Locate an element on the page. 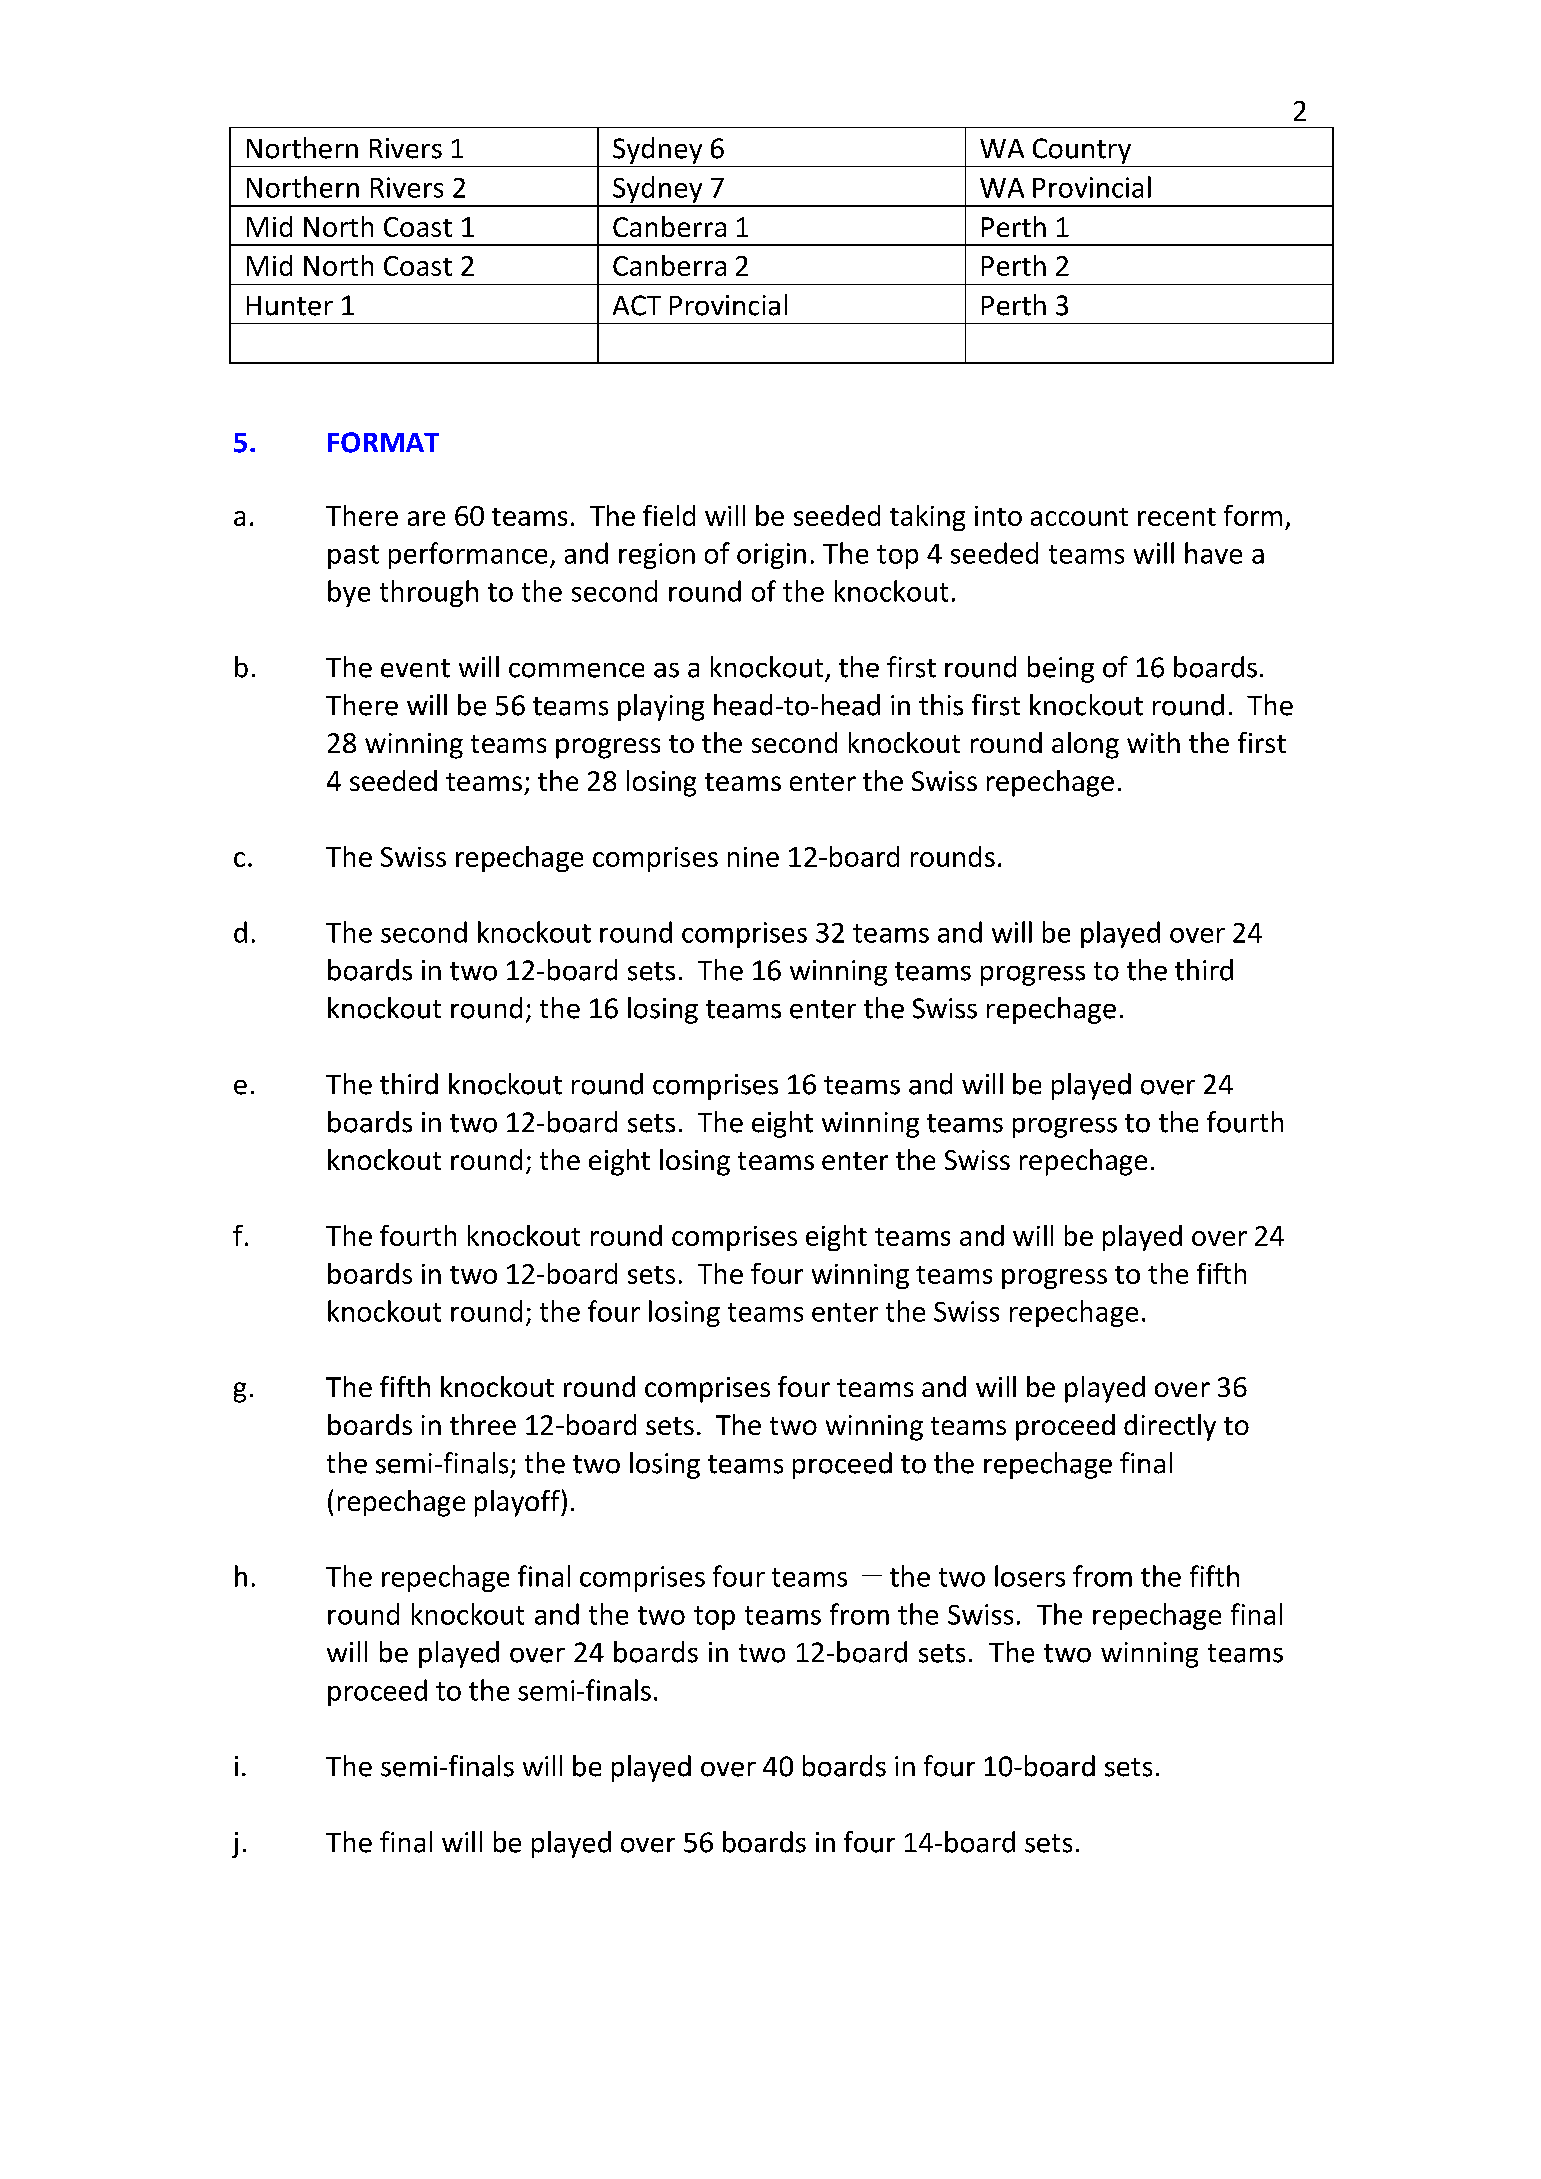 Image resolution: width=1541 pixels, height=2179 pixels. playoff is located at coordinates (518, 1503).
